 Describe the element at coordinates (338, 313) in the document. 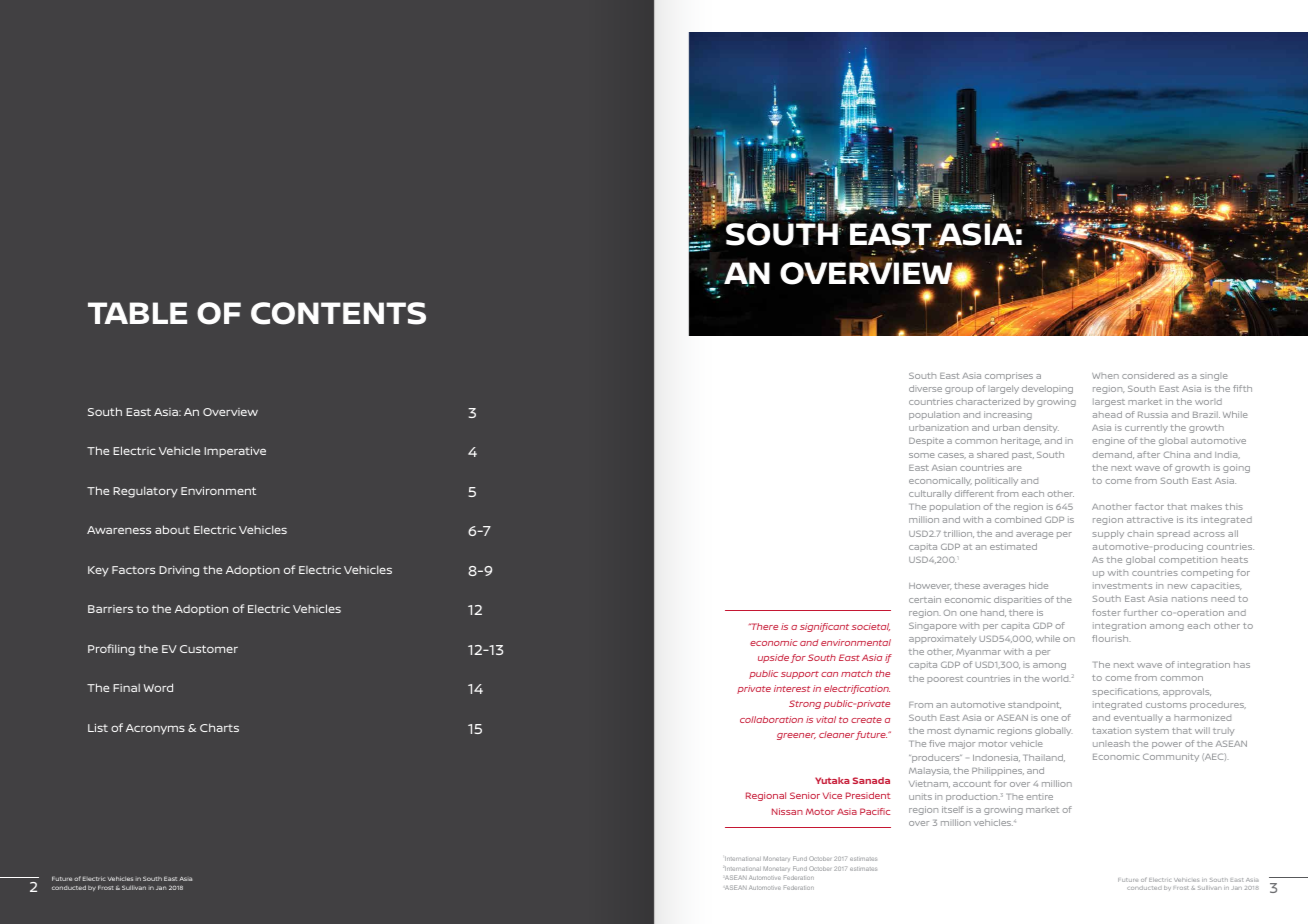

I see `CONTENTS` at that location.
